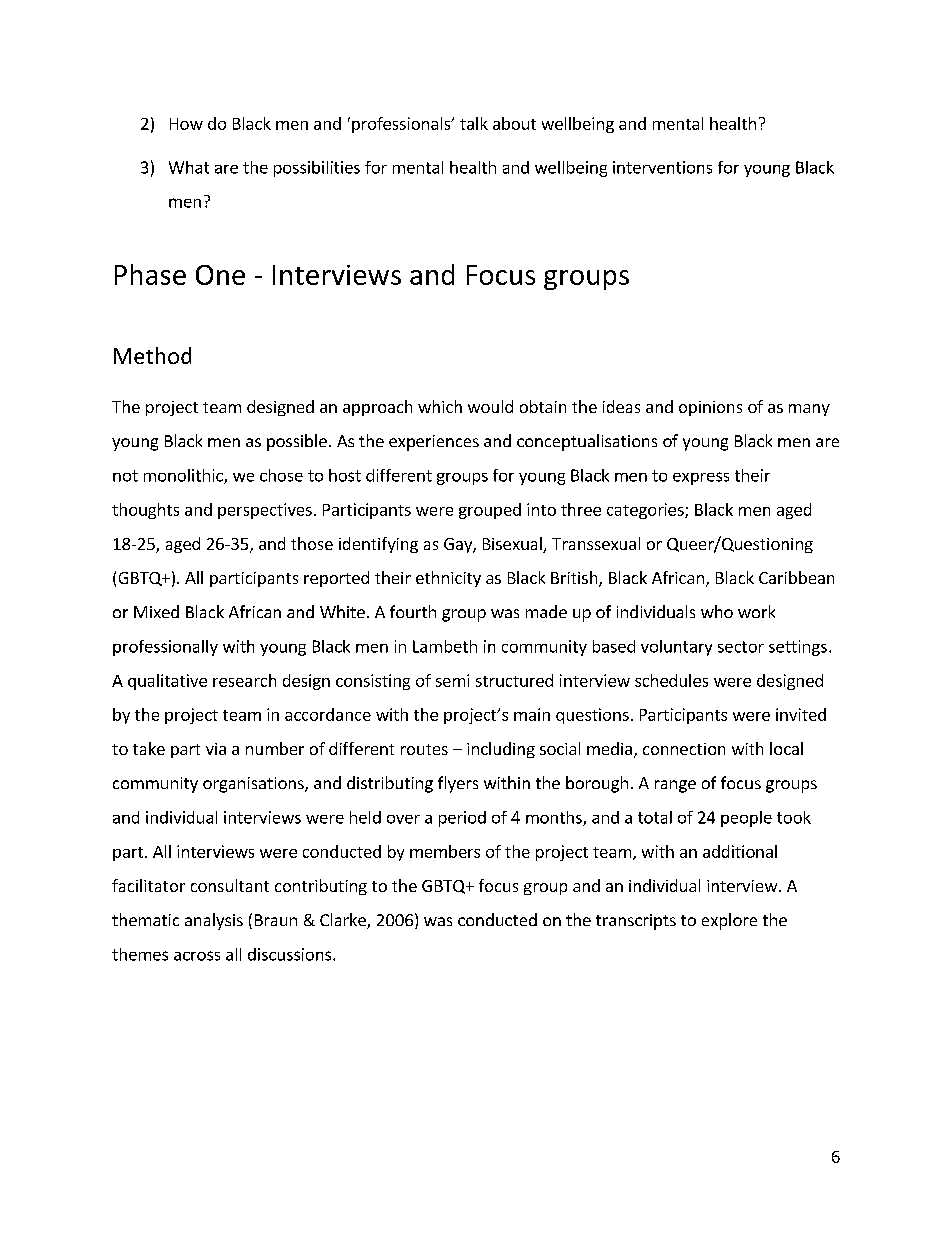 The image size is (952, 1233). Describe the element at coordinates (184, 476) in the screenshot. I see `monolithic` at that location.
